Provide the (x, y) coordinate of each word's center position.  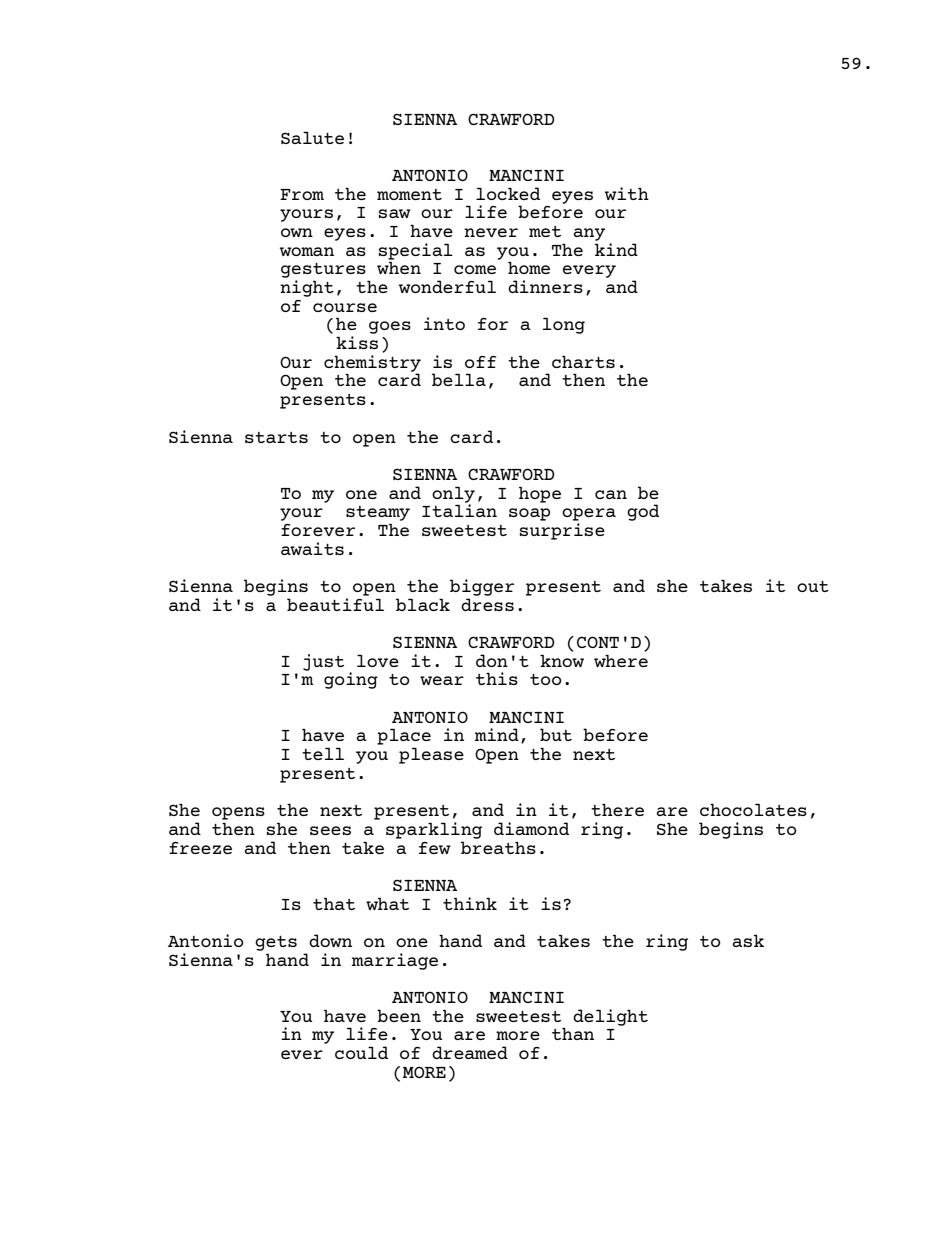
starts (276, 437)
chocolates (753, 809)
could (361, 1052)
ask (748, 940)
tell (323, 753)
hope (540, 494)
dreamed (470, 1052)
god (643, 512)
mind (497, 734)
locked (508, 193)
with (627, 193)
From (302, 194)
